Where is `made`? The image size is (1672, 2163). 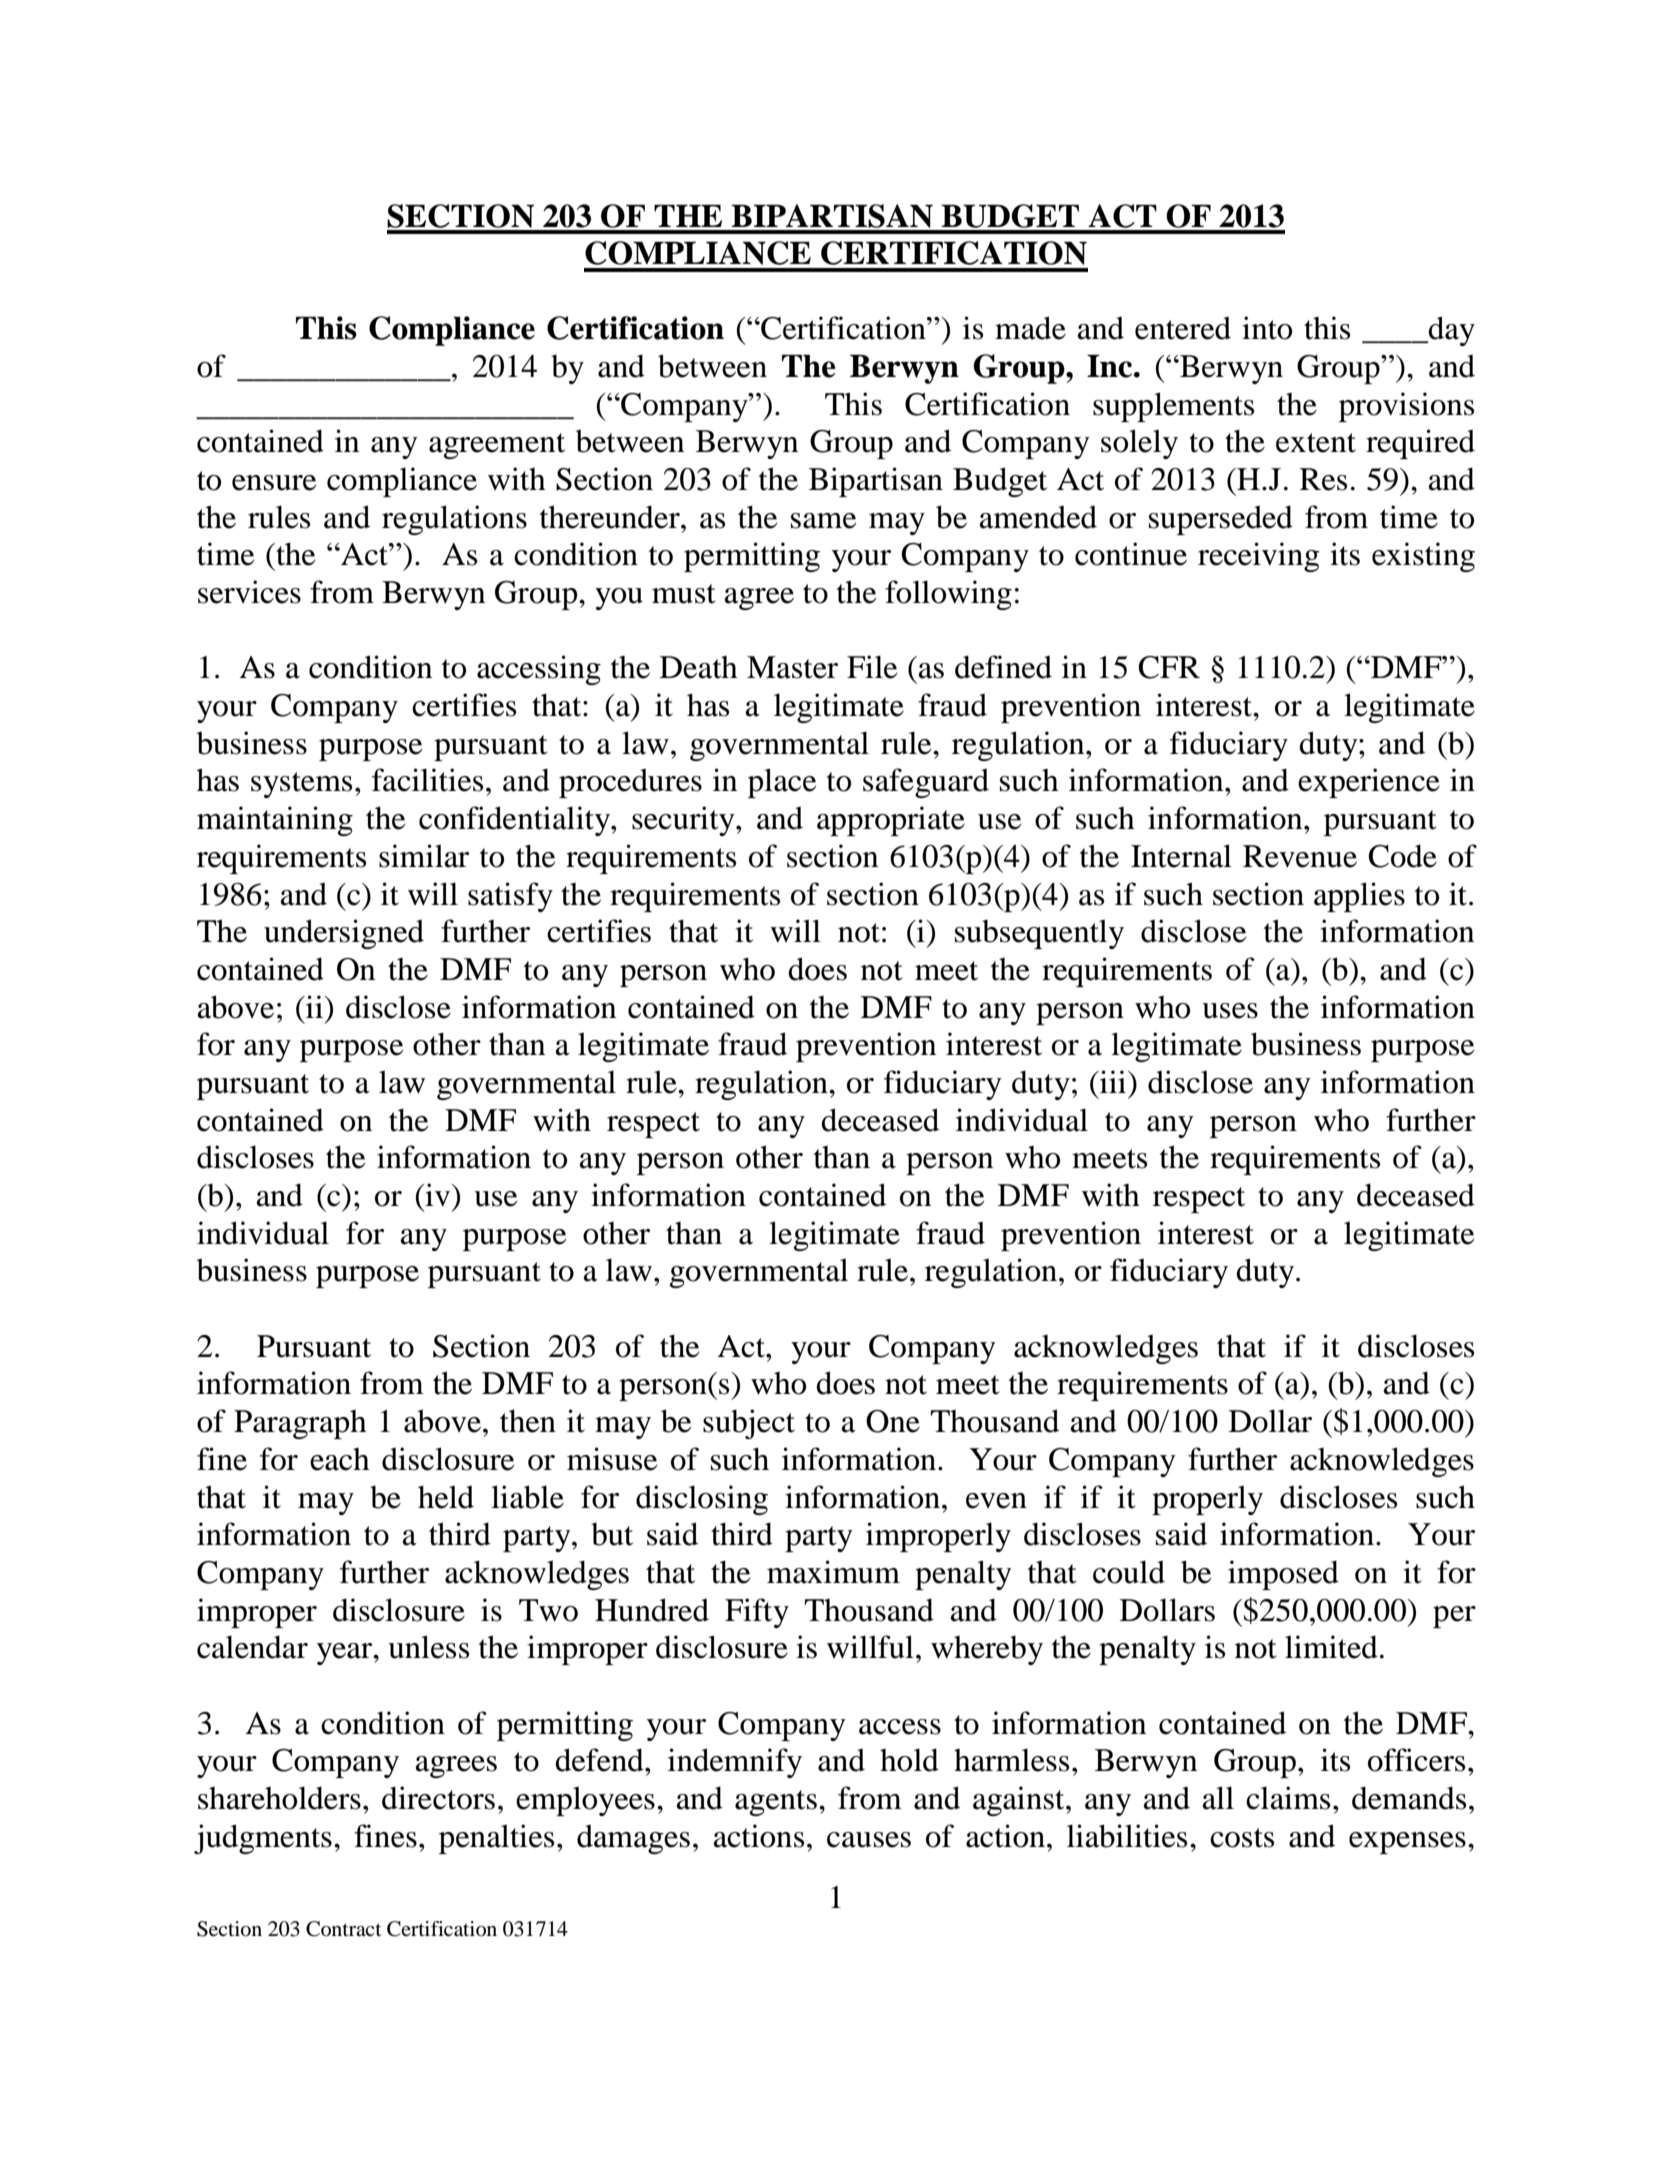 made is located at coordinates (1030, 328).
